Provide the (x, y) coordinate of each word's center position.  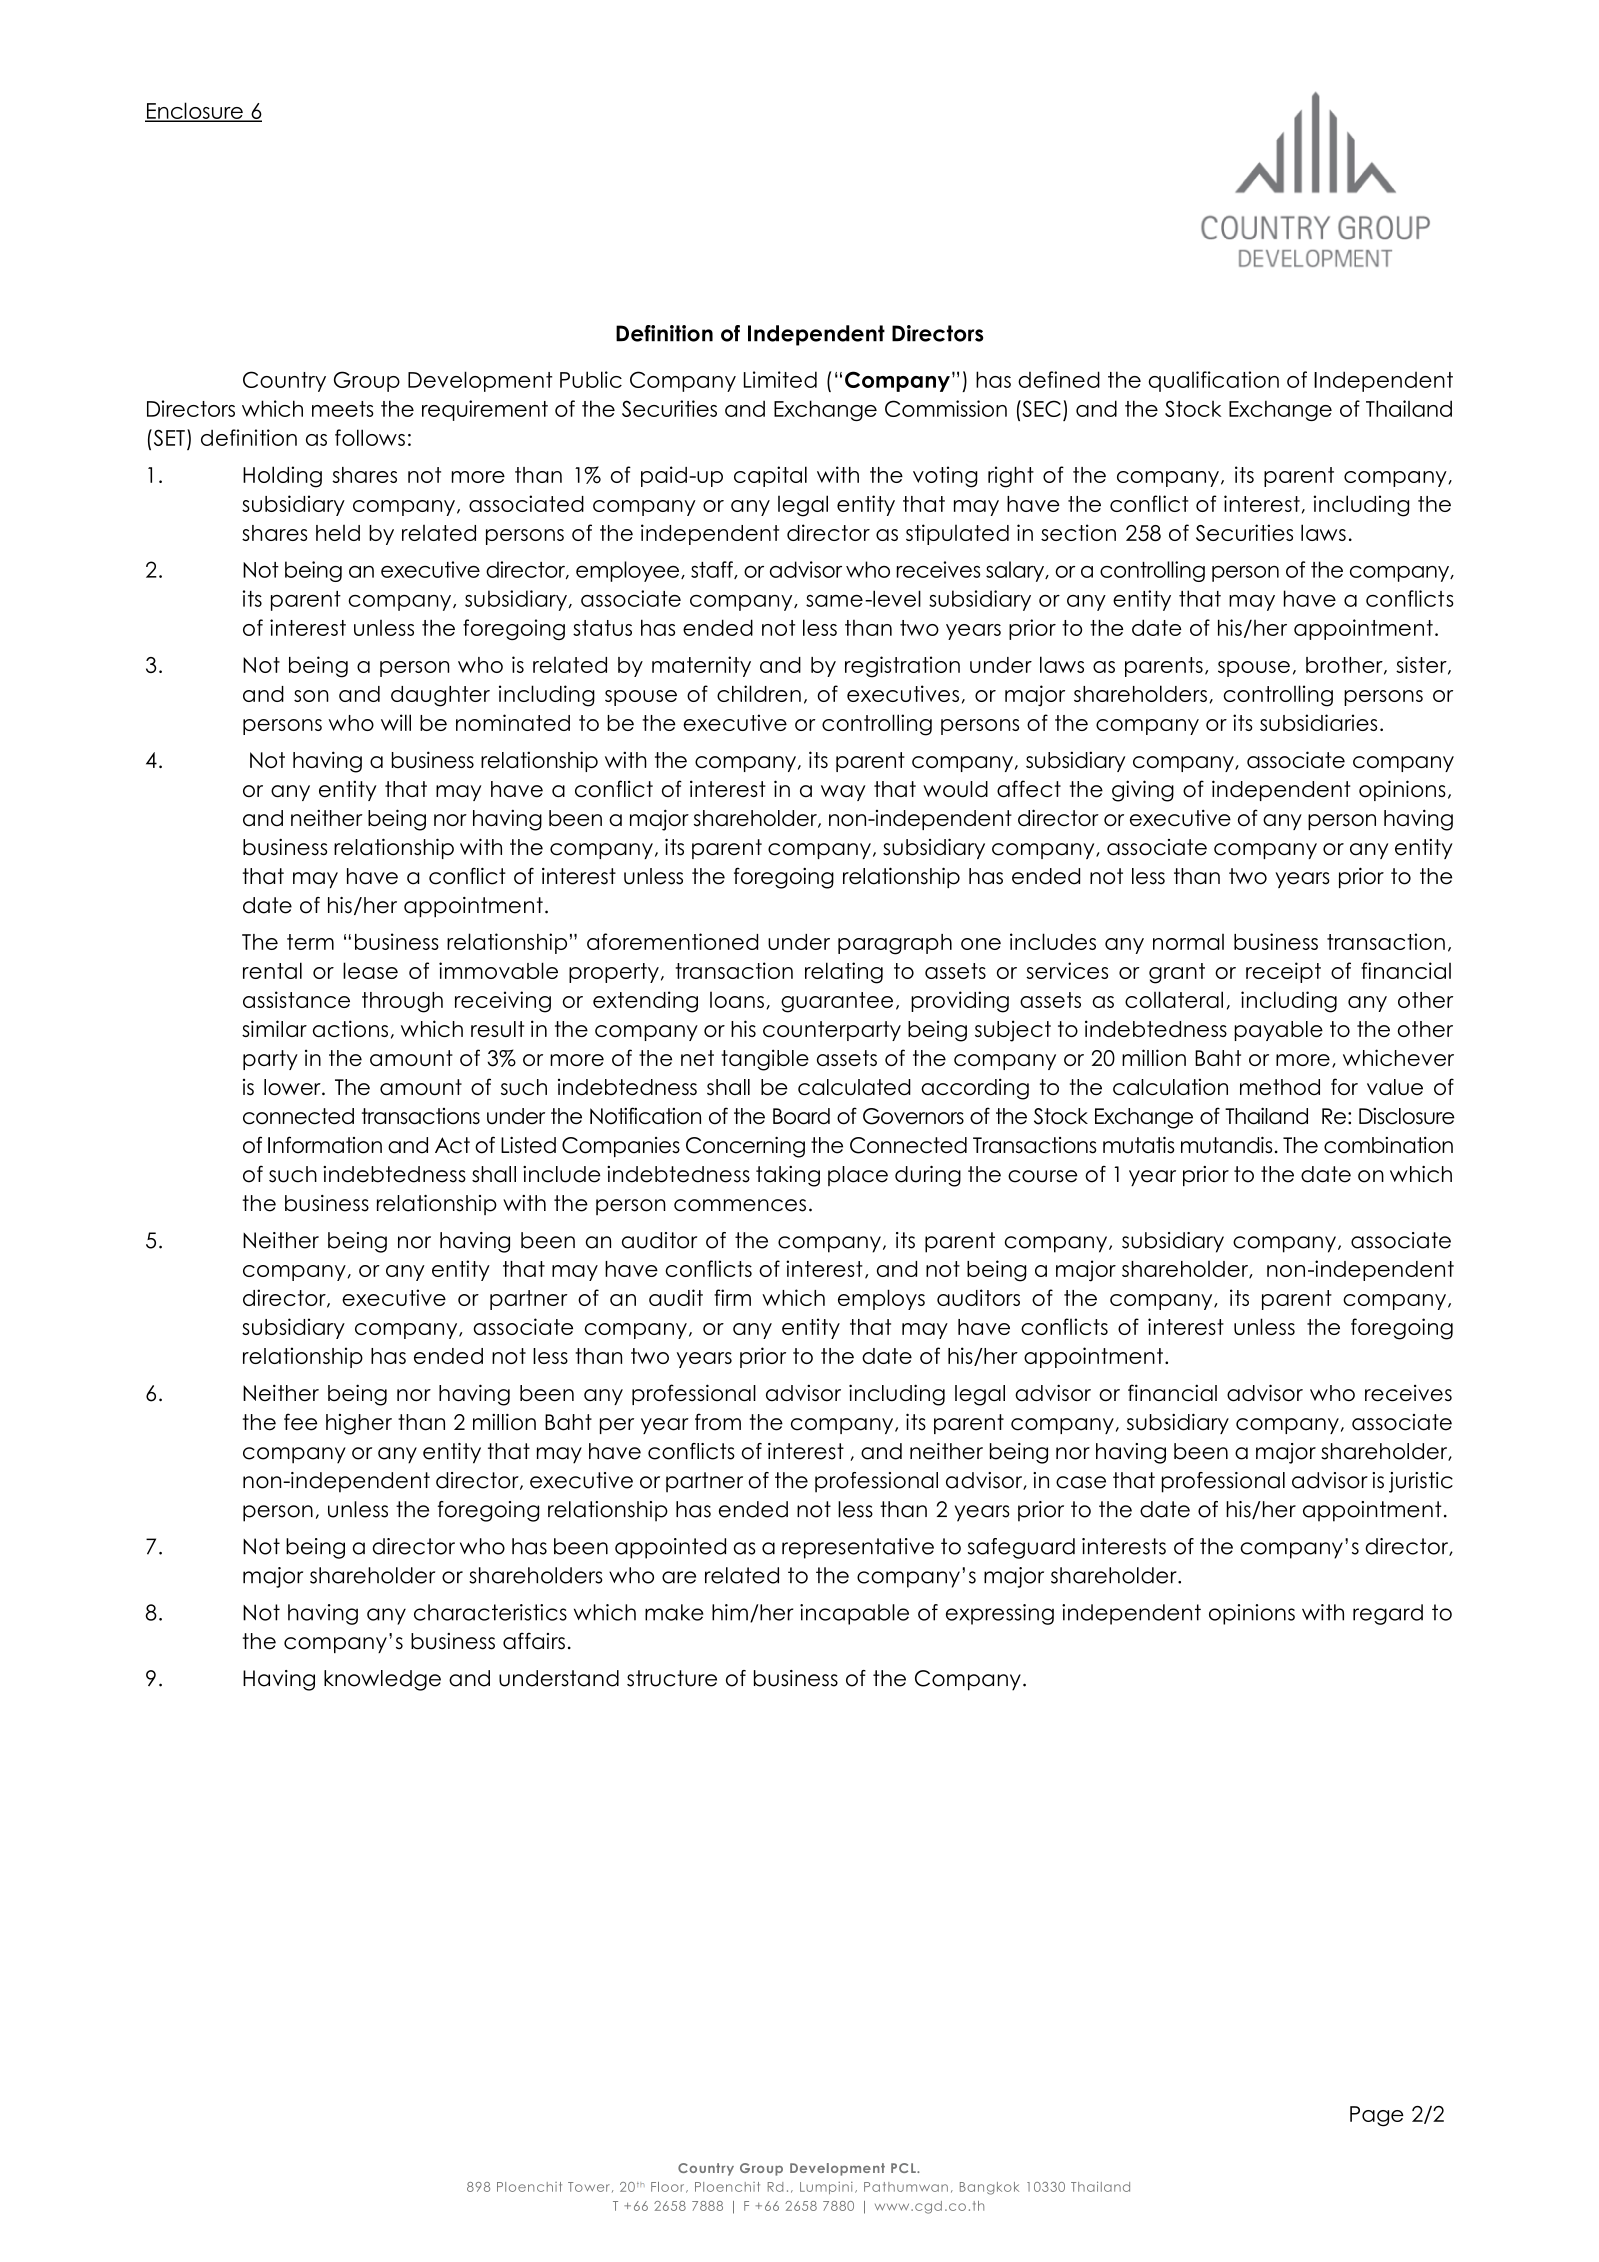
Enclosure (195, 111)
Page (1377, 2116)
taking (788, 1176)
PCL (904, 2168)
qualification (1214, 381)
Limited (780, 379)
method (1280, 1087)
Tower (589, 2187)
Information (325, 1145)
